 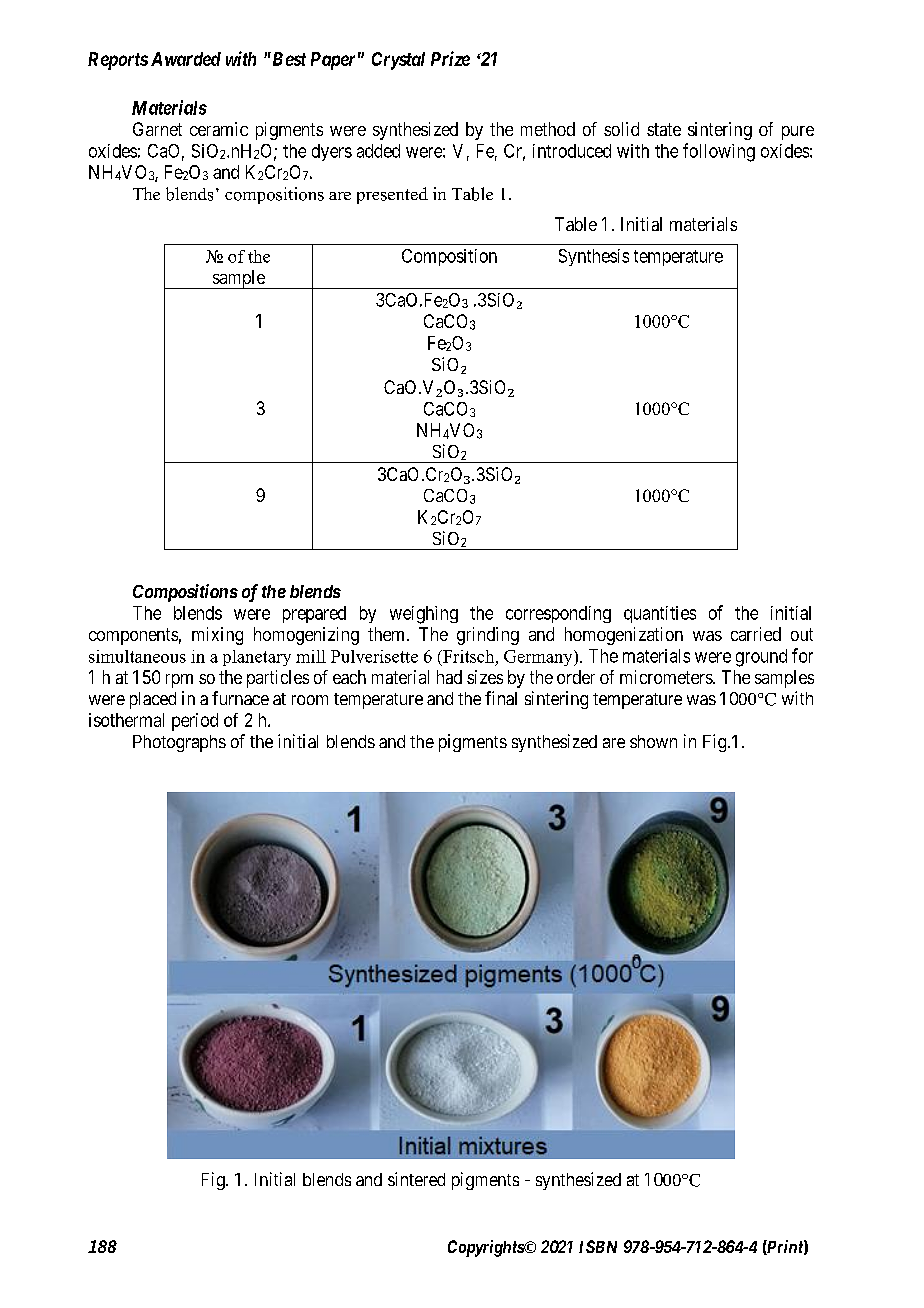 What do you see at coordinates (392, 195) in the screenshot?
I see `presented` at bounding box center [392, 195].
